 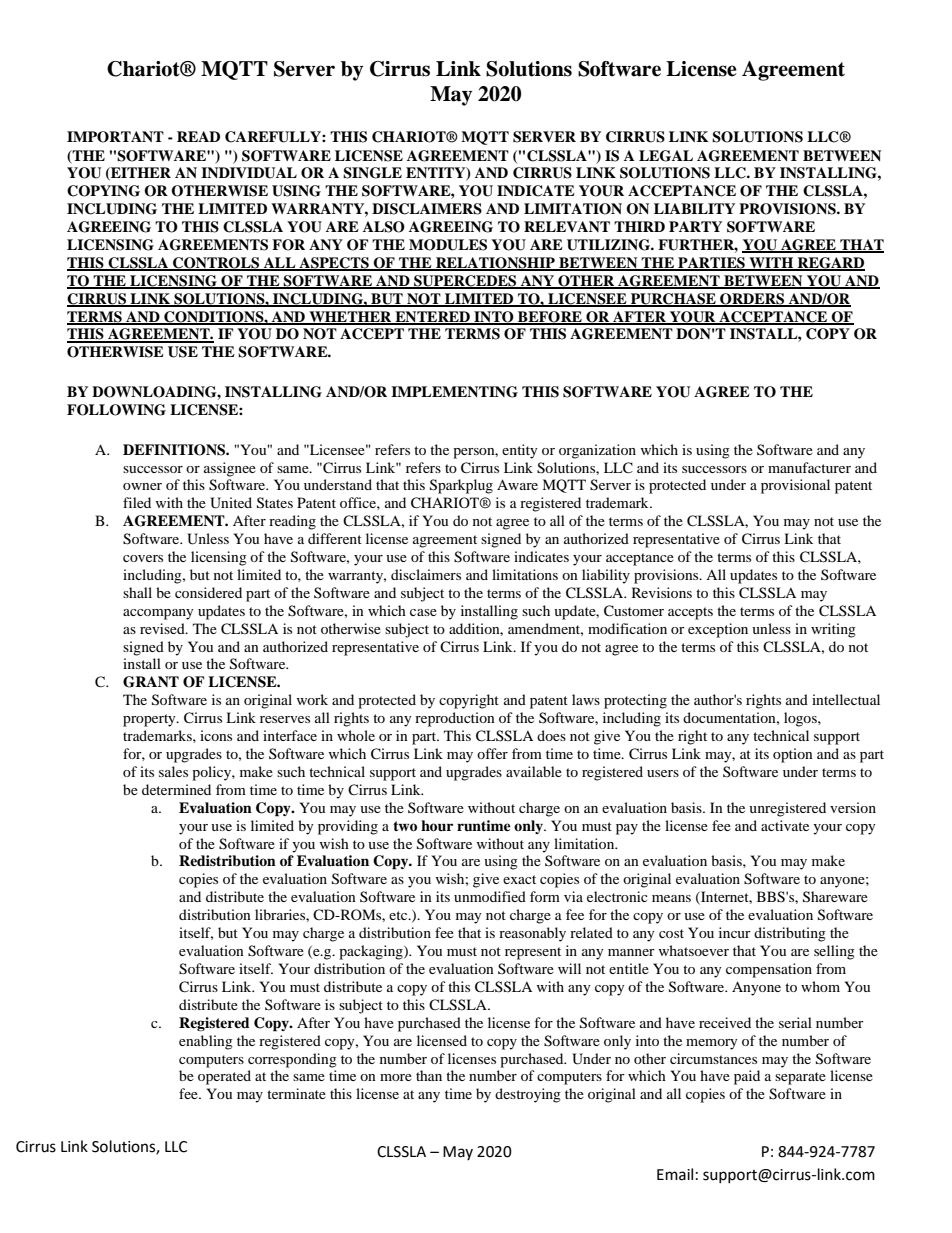 What do you see at coordinates (718, 630) in the screenshot?
I see `exception` at bounding box center [718, 630].
